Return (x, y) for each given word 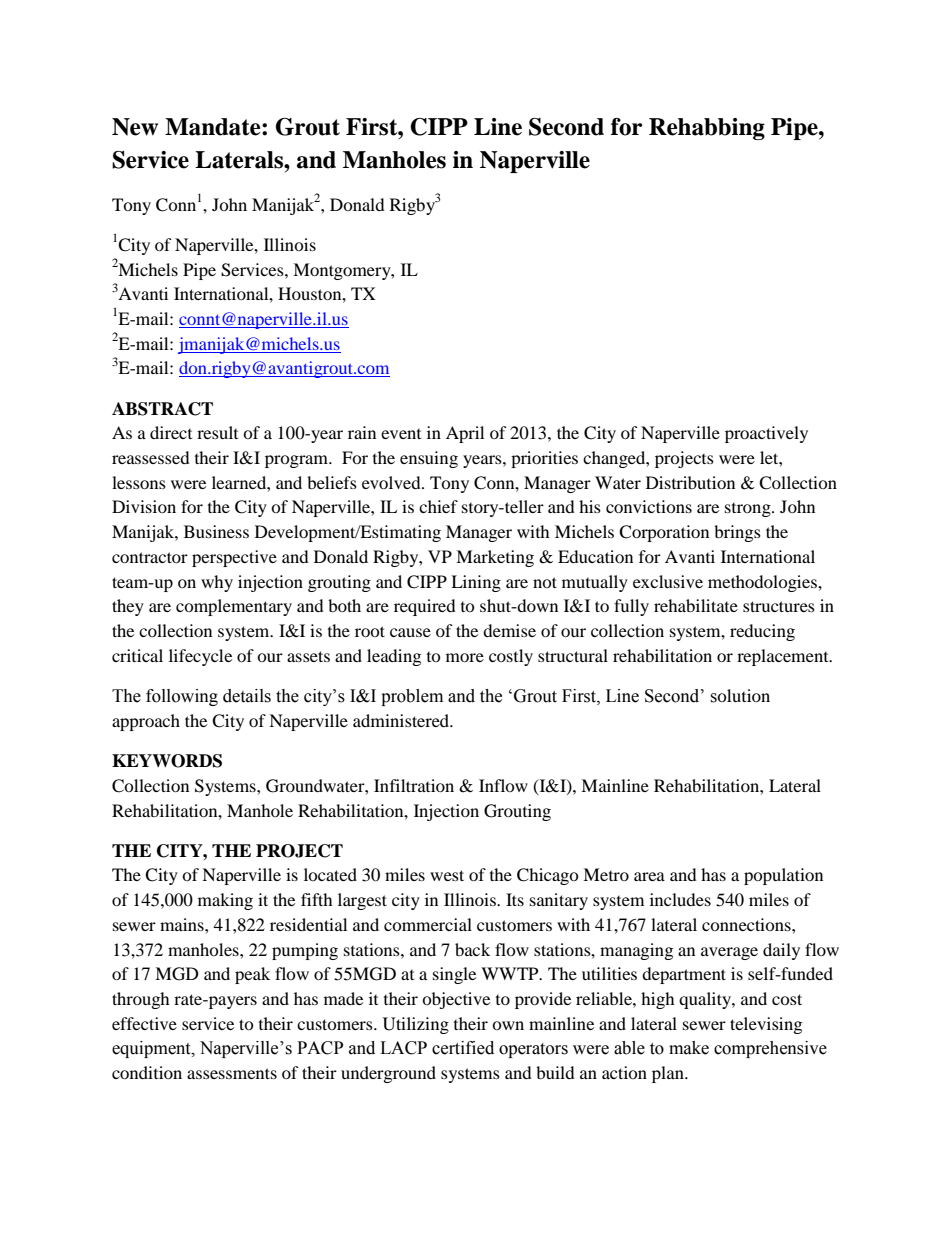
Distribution (690, 482)
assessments (232, 1073)
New (135, 127)
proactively (766, 434)
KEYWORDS (167, 761)
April (465, 434)
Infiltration (414, 785)
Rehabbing (707, 129)
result (217, 432)
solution (740, 696)
